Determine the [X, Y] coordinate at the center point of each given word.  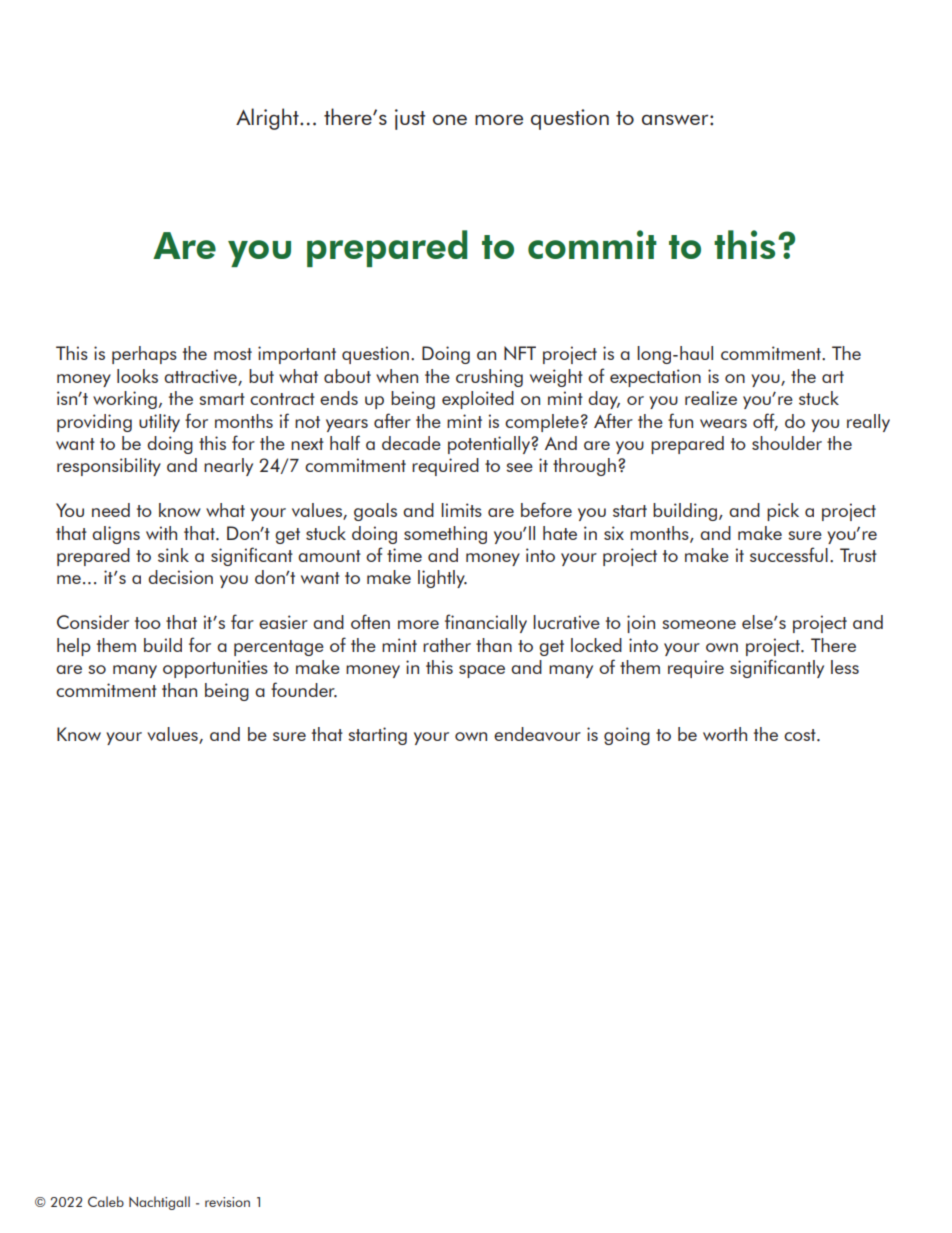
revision [227, 1202]
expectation [655, 378]
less [845, 667]
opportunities [215, 669]
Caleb [106, 1201]
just [410, 119]
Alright [268, 119]
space [482, 671]
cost [801, 735]
